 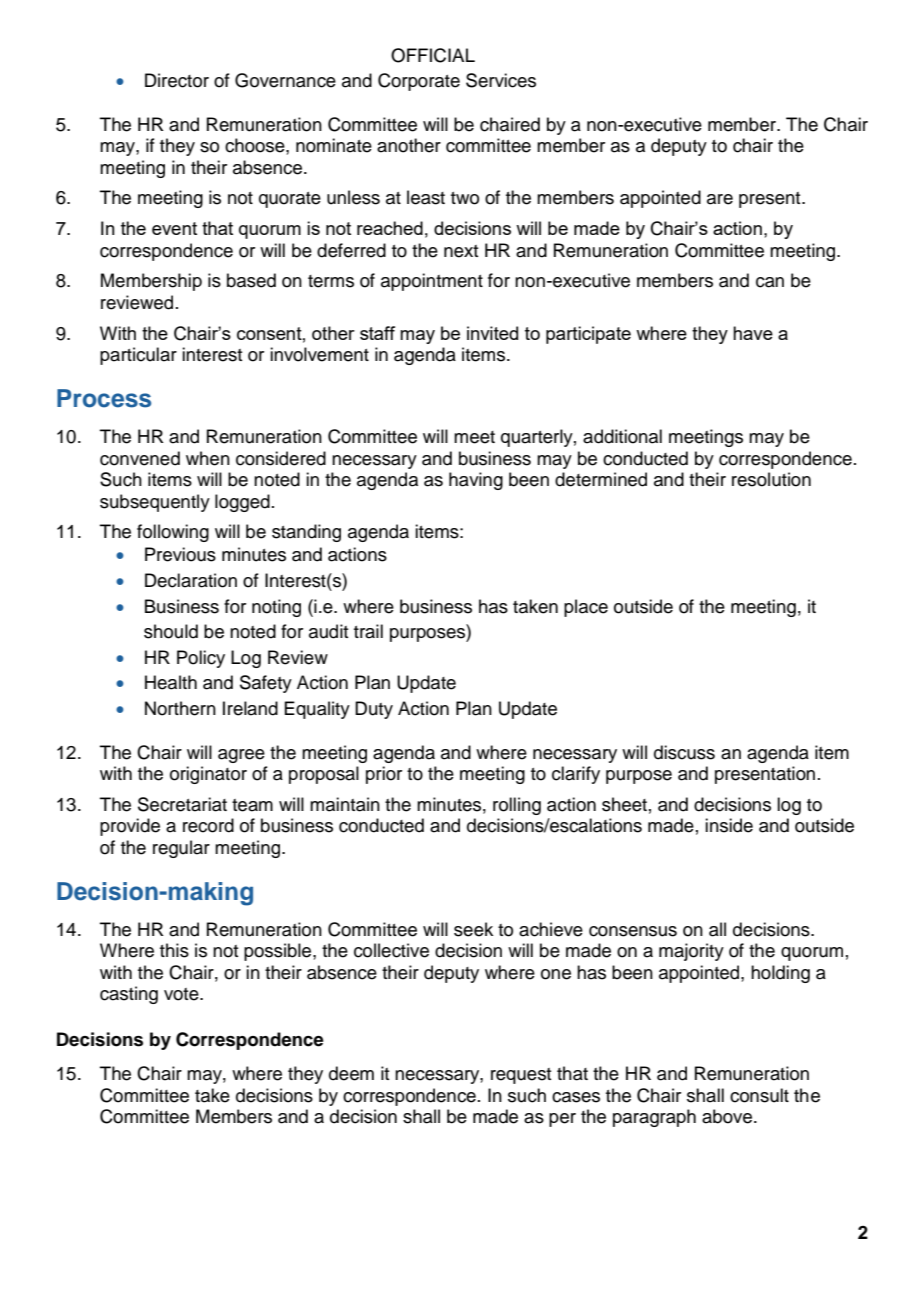 What do you see at coordinates (182, 994) in the screenshot?
I see `vote` at bounding box center [182, 994].
